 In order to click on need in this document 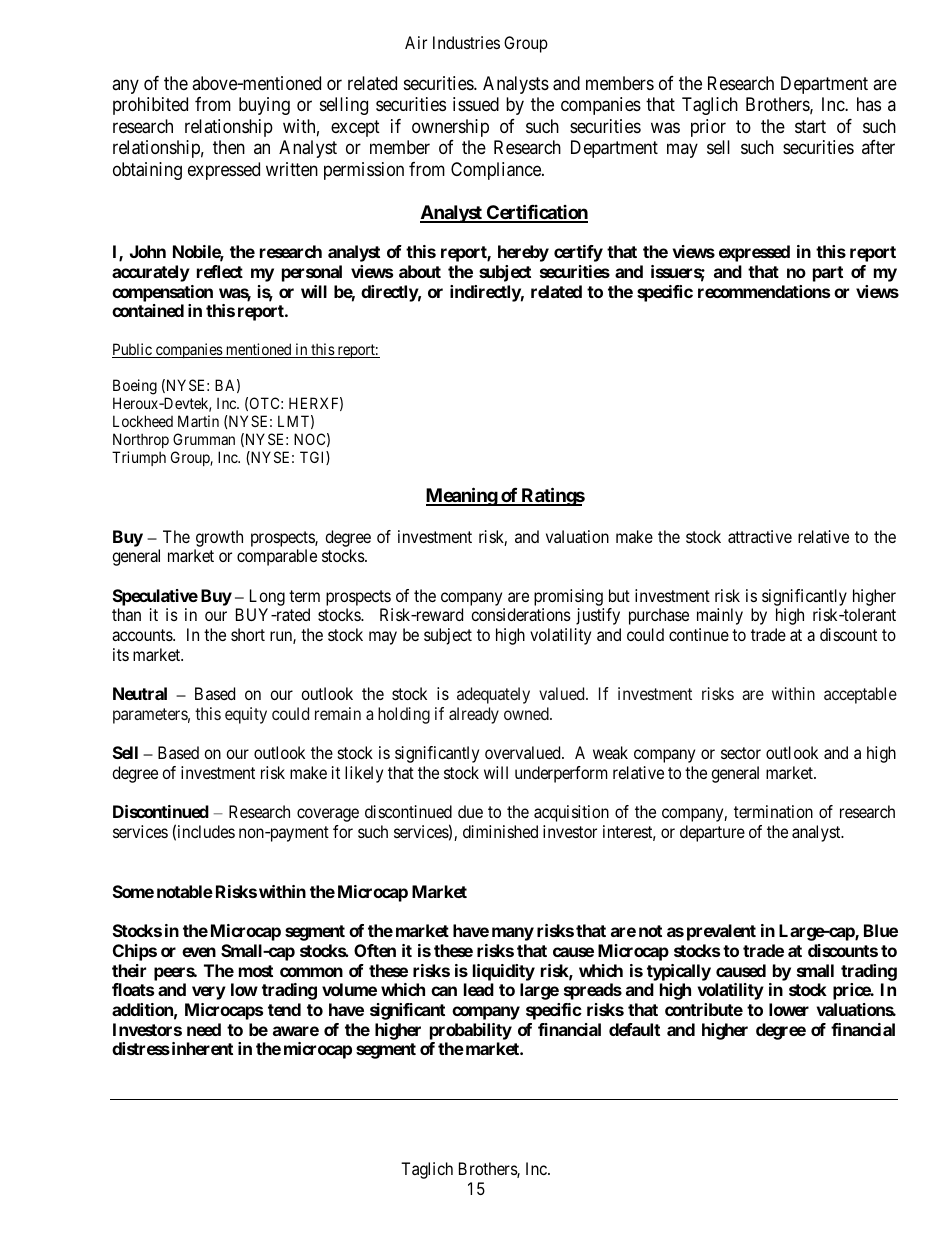, I will do `click(204, 1029)`.
